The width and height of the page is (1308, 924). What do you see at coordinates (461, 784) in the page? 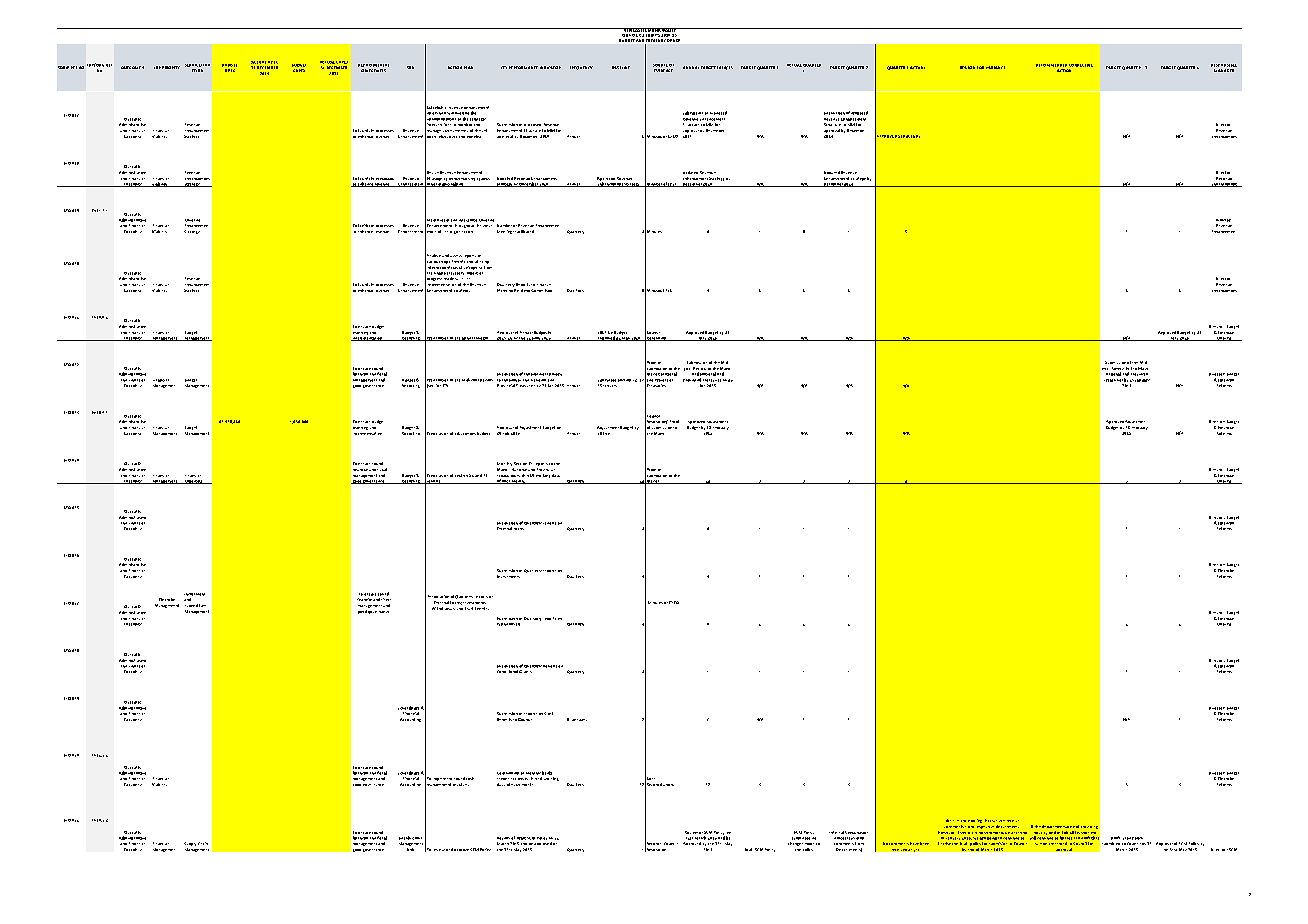
I see `practices` at bounding box center [461, 784].
